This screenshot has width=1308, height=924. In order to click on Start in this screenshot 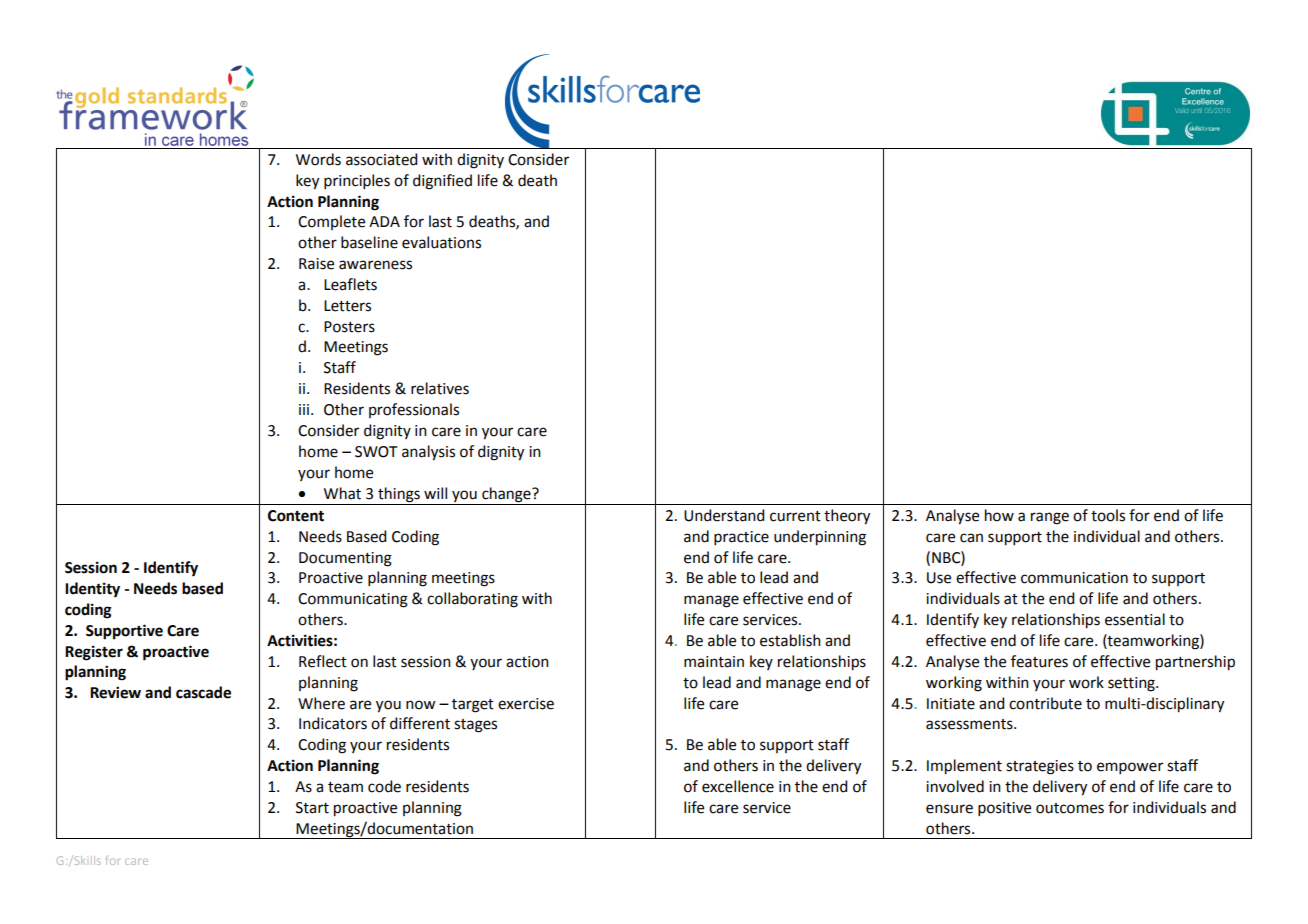, I will do `click(312, 808)`.
